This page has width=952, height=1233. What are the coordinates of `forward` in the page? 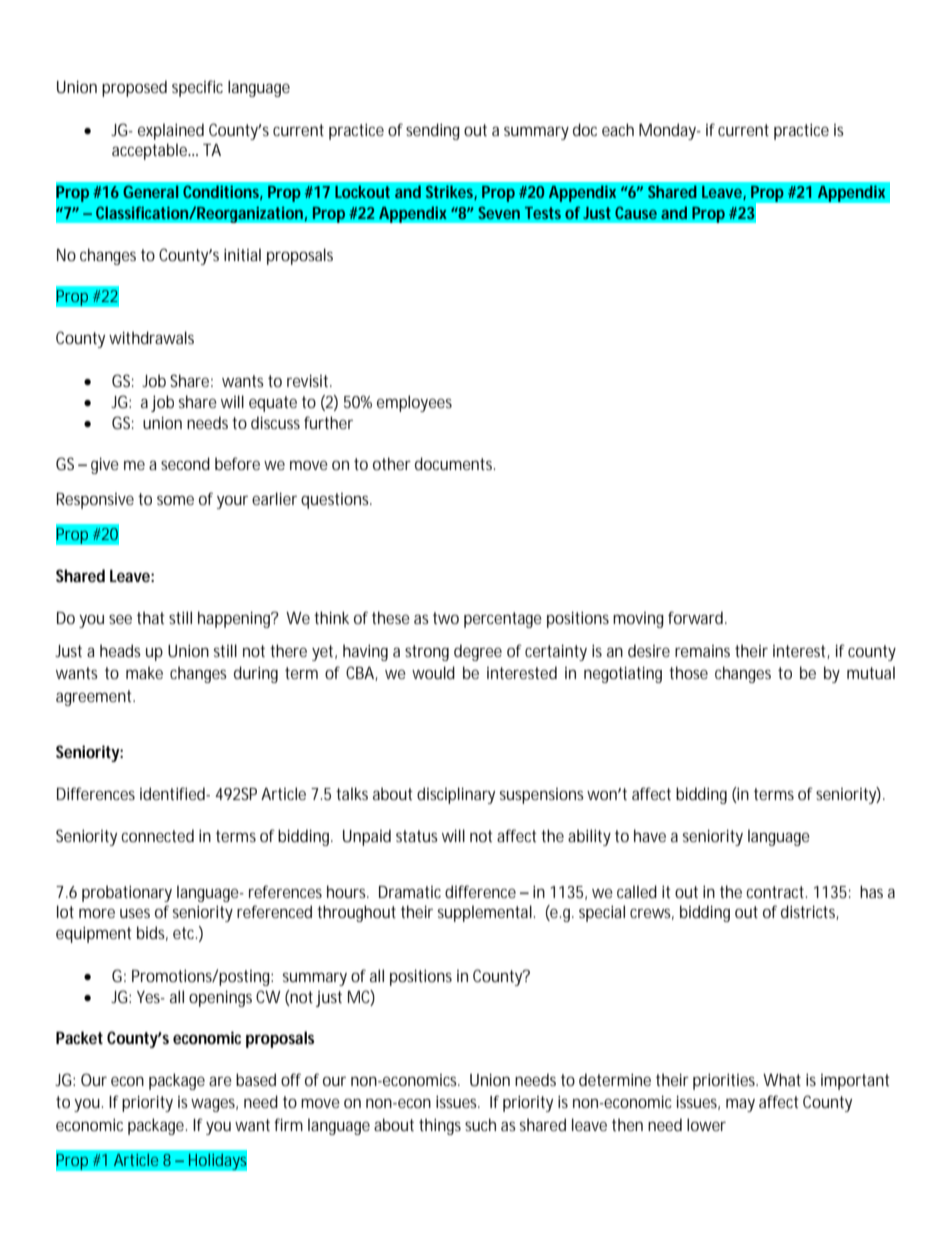 It's located at (697, 617).
